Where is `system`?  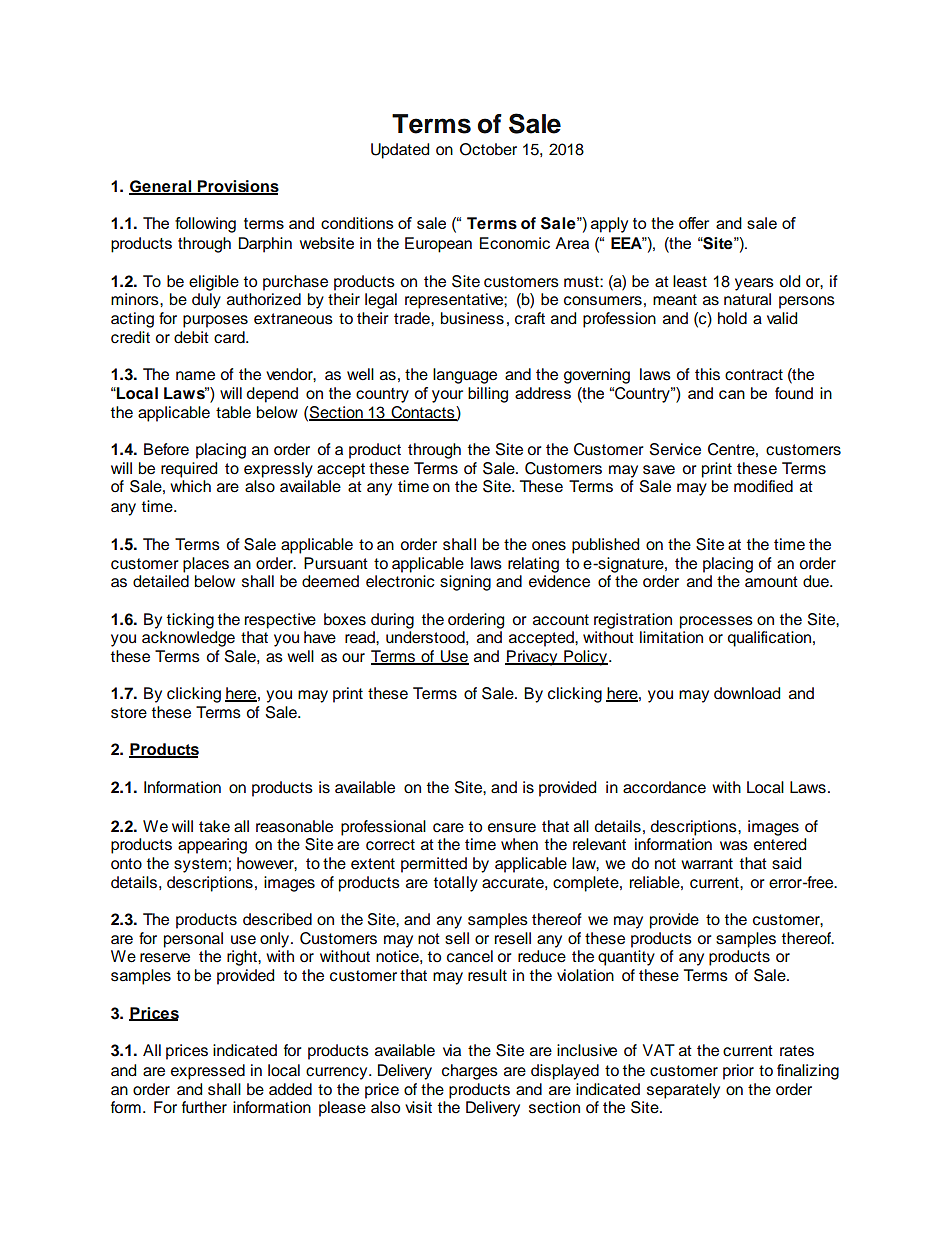
system is located at coordinates (200, 865).
